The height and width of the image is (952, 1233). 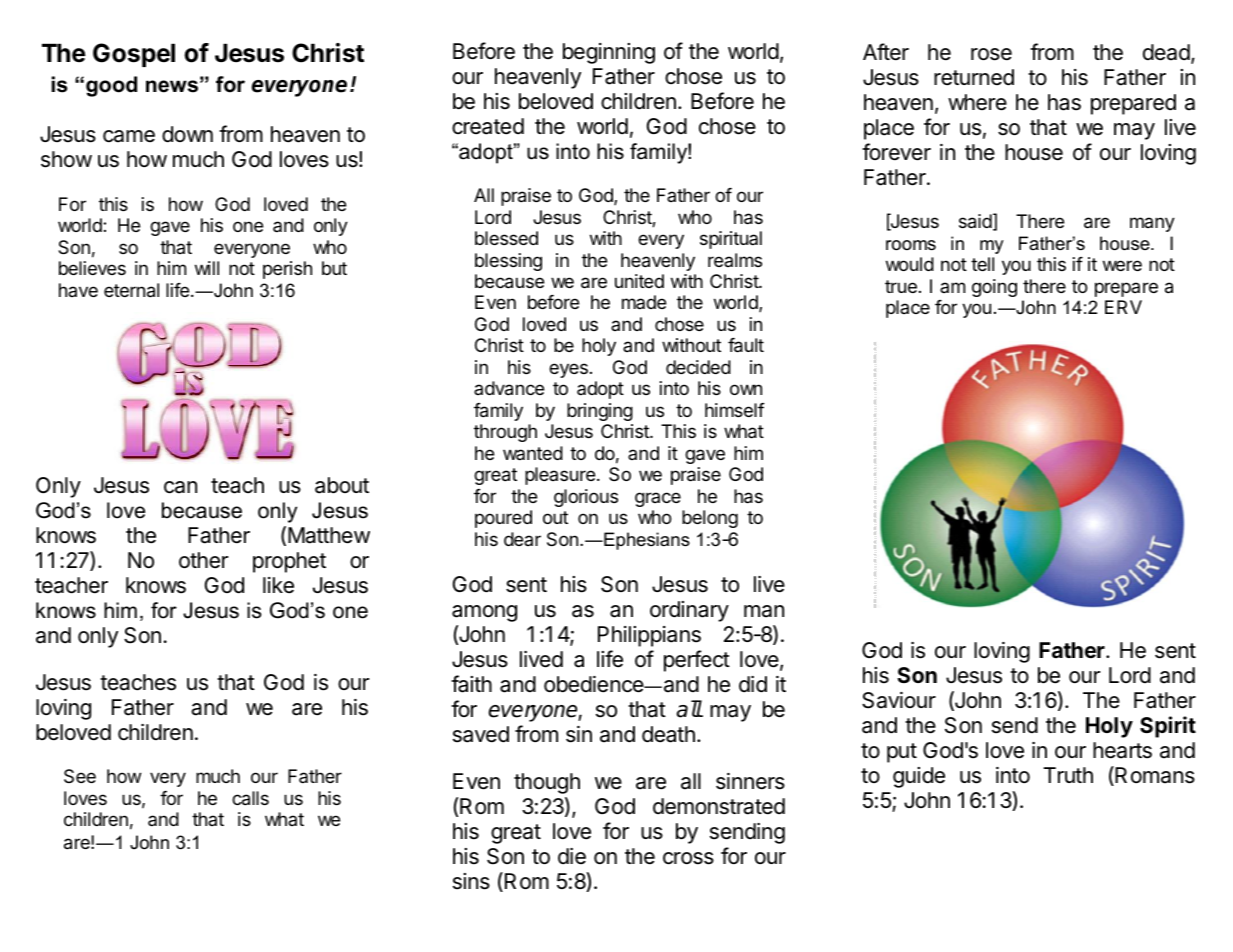 What do you see at coordinates (180, 487) in the image?
I see `can` at bounding box center [180, 487].
